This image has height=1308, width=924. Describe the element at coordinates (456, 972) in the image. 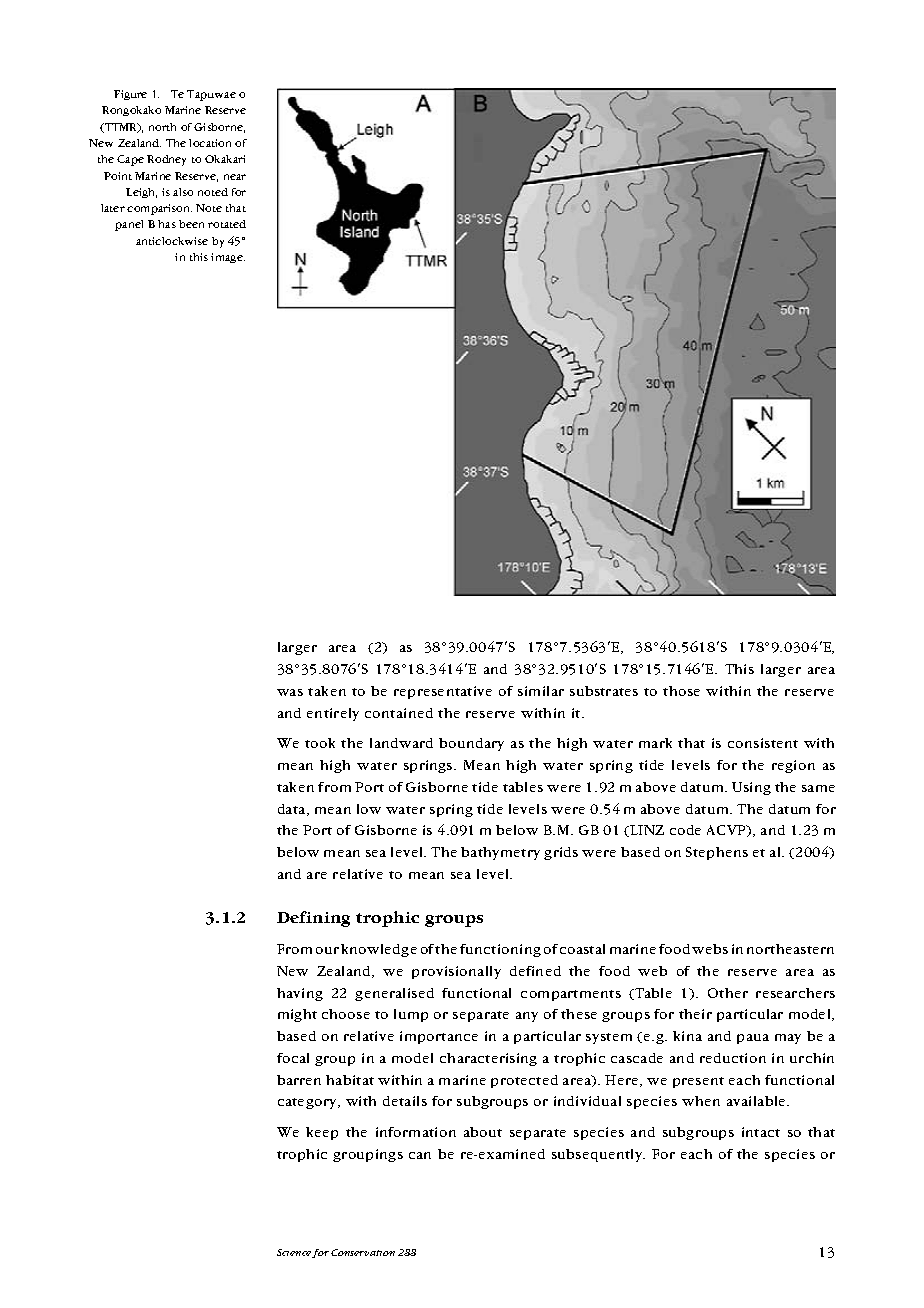

I see `provisionally` at that location.
